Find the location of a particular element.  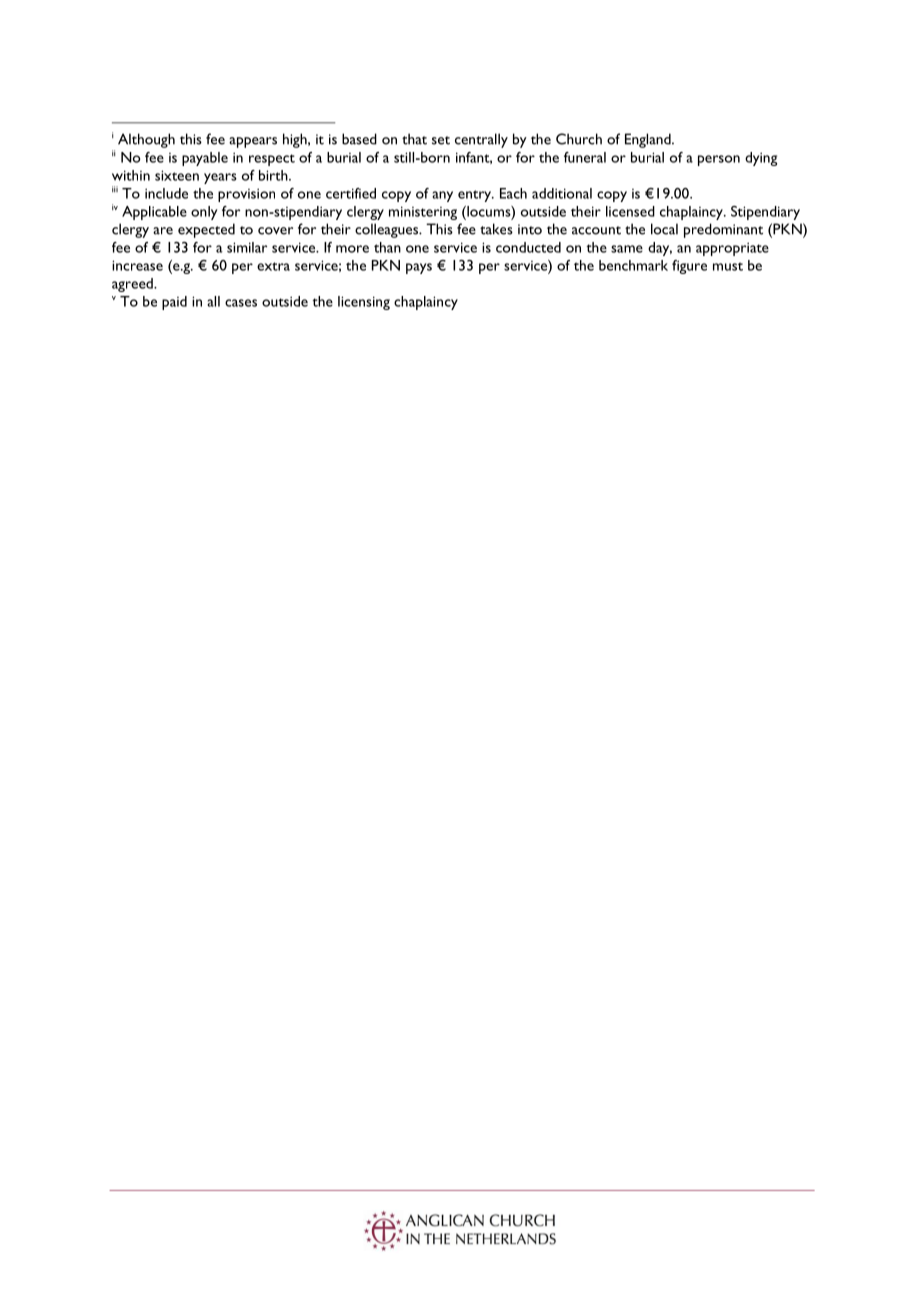

ministering is located at coordinates (423, 213).
